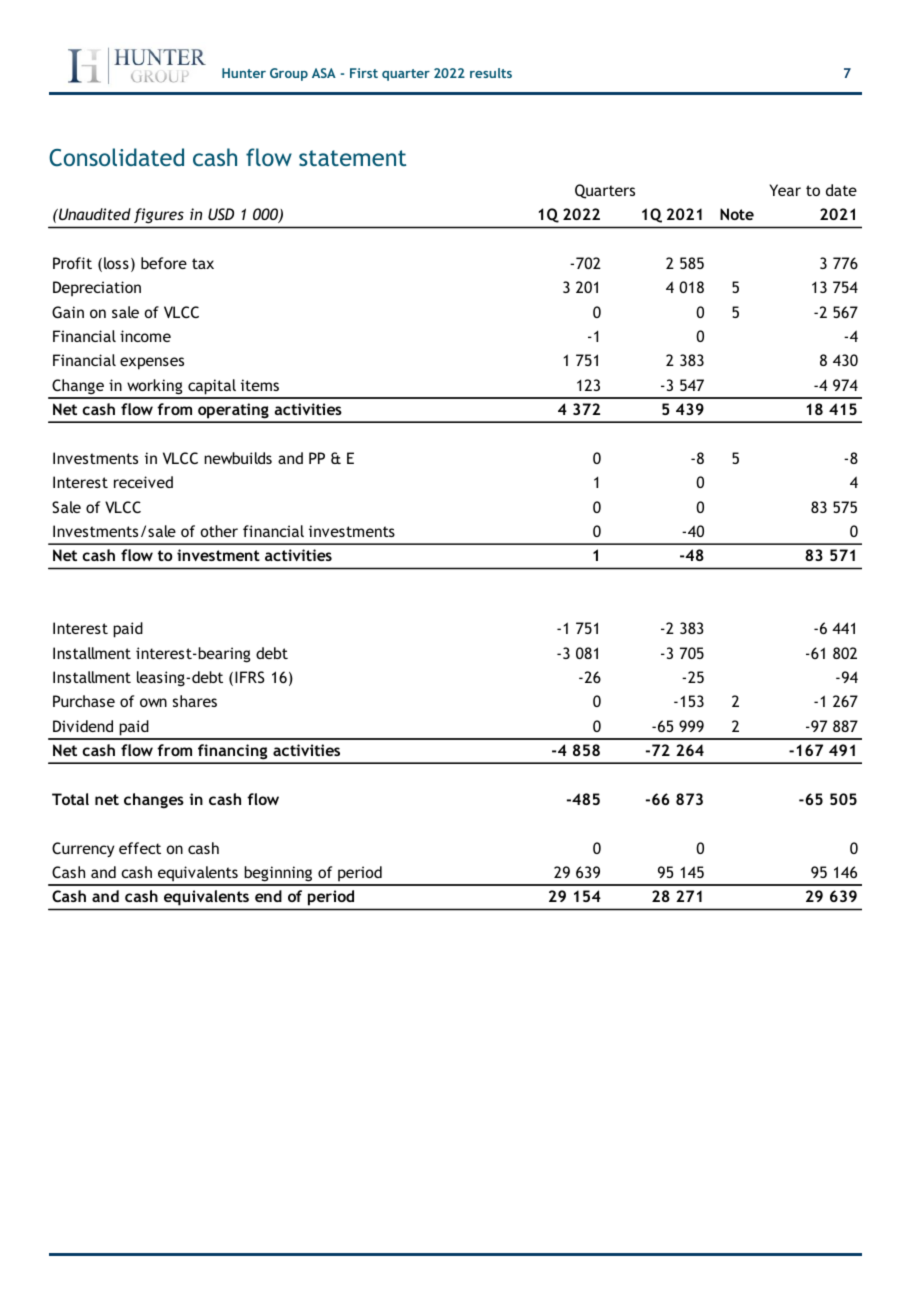 The height and width of the document is (1316, 911). Describe the element at coordinates (785, 190) in the document. I see `Year` at that location.
